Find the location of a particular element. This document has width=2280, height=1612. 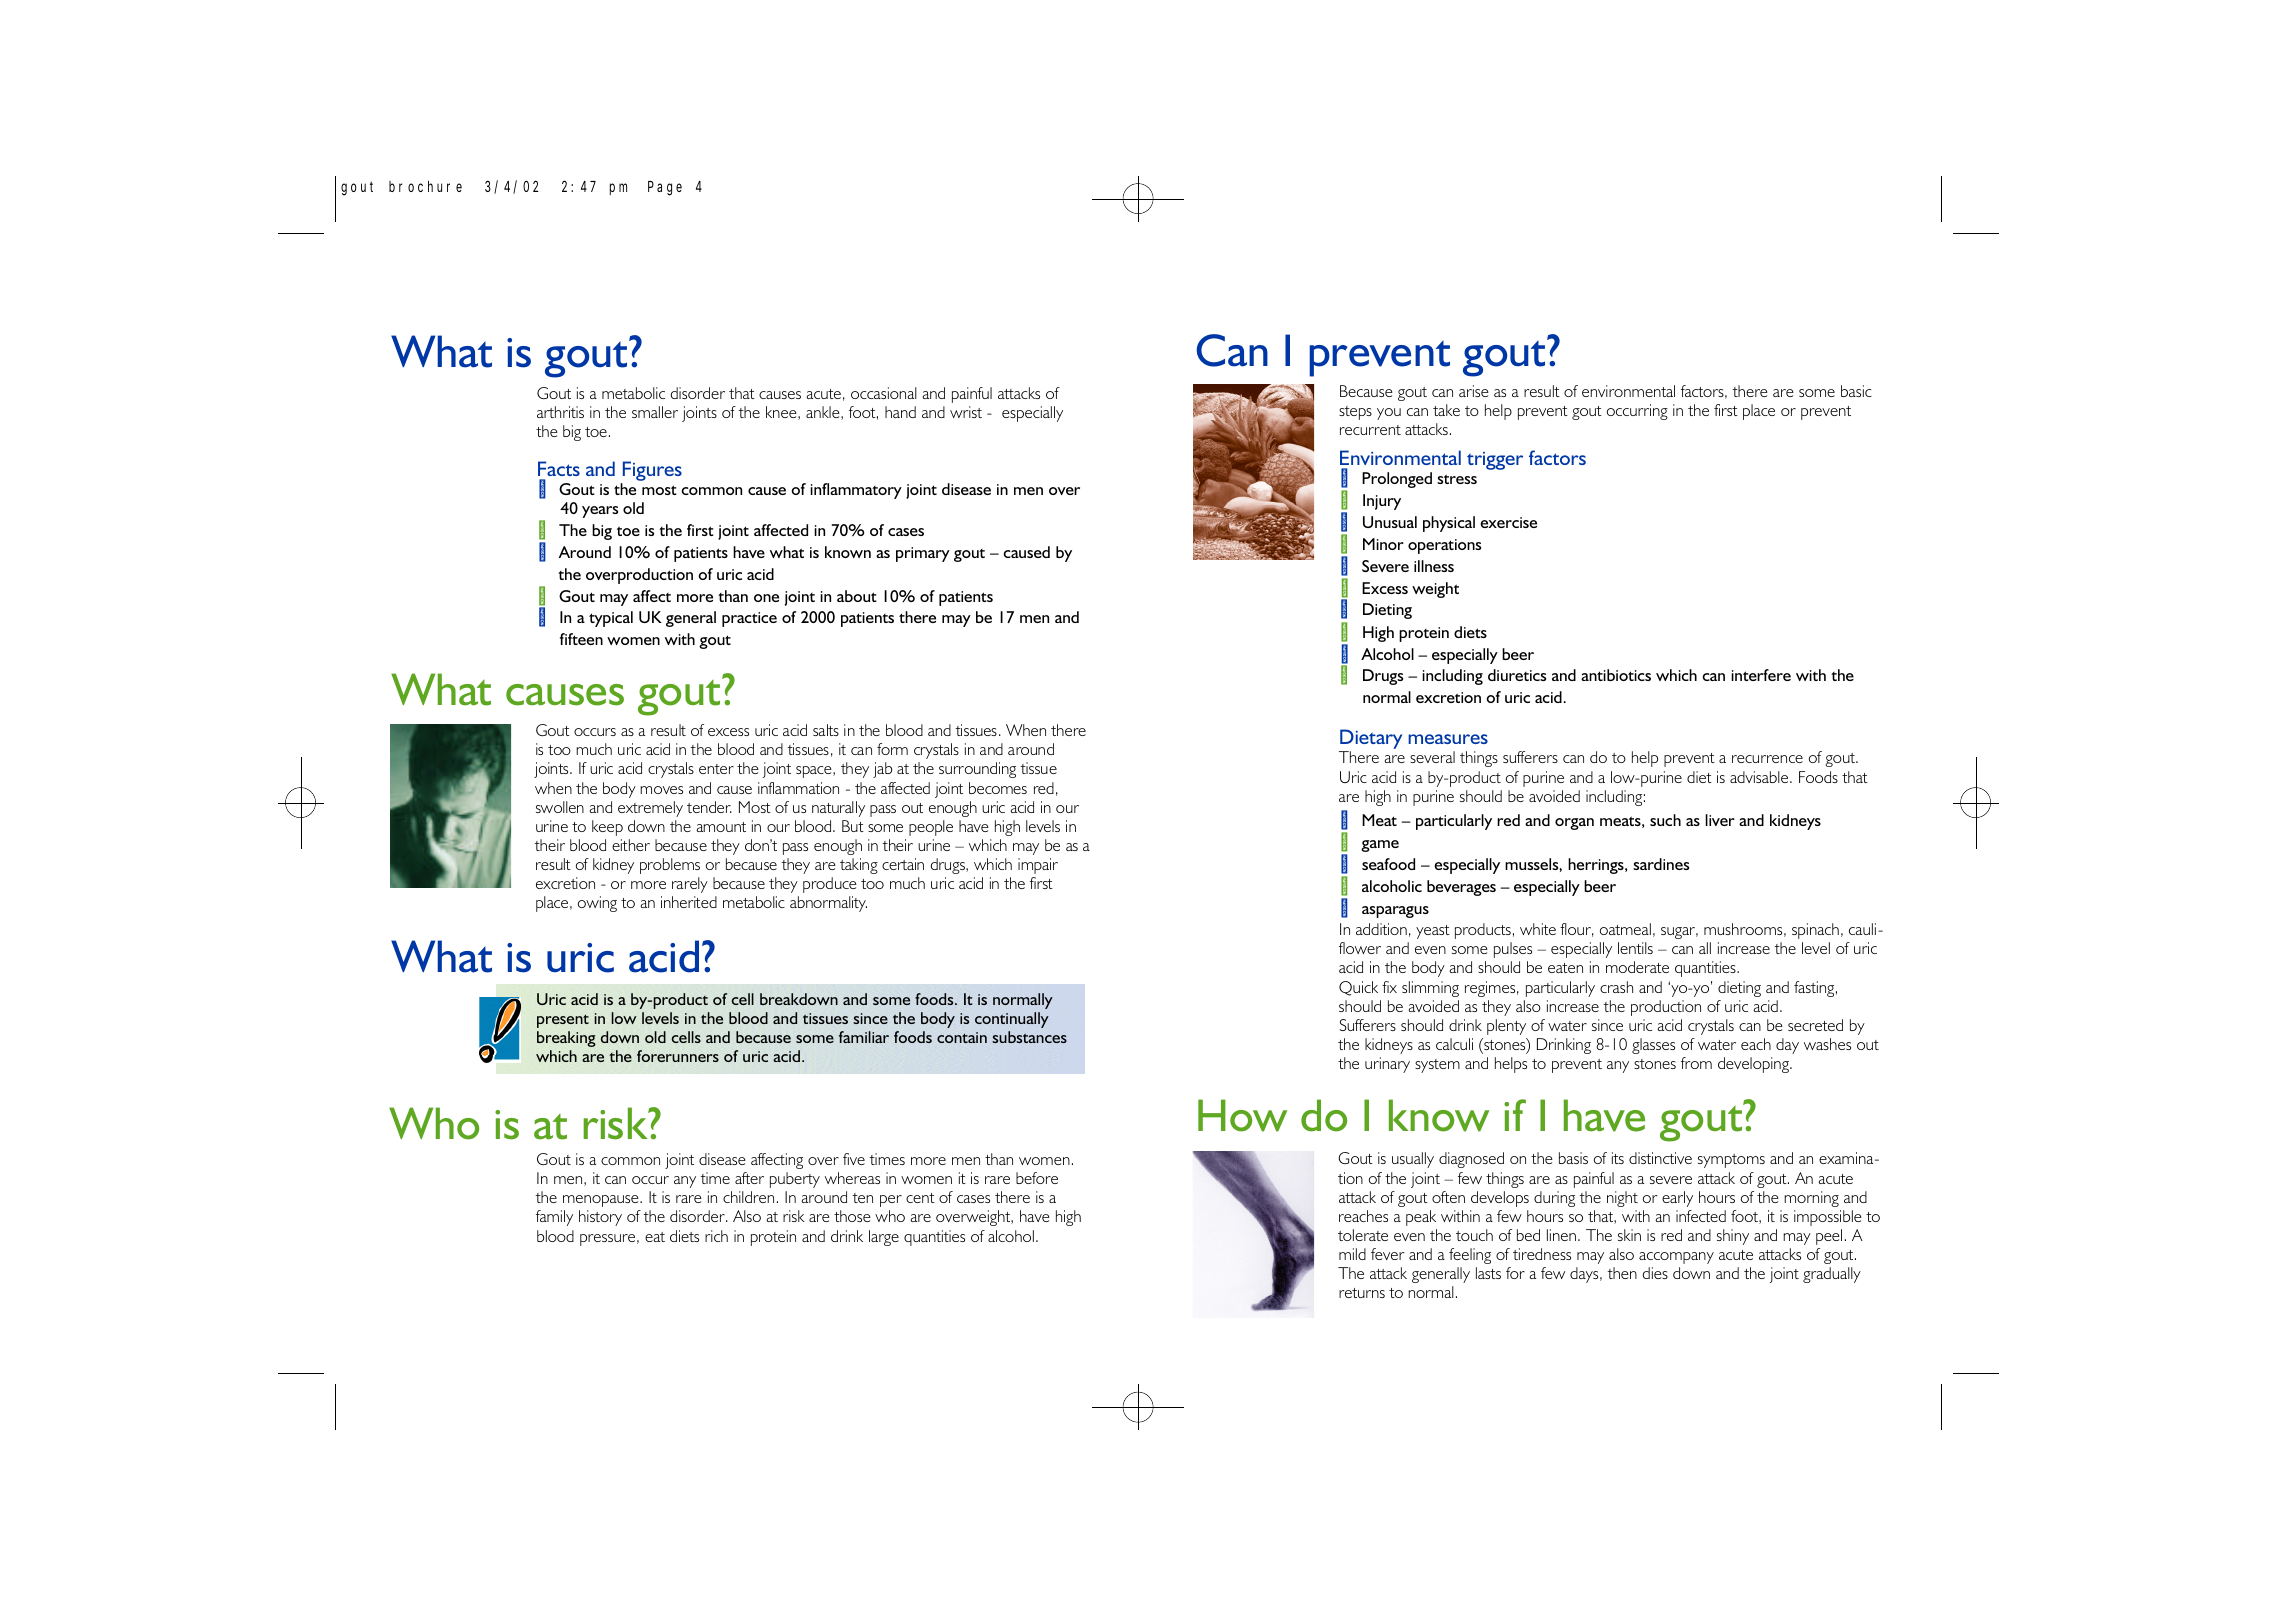

exercise is located at coordinates (1508, 522).
